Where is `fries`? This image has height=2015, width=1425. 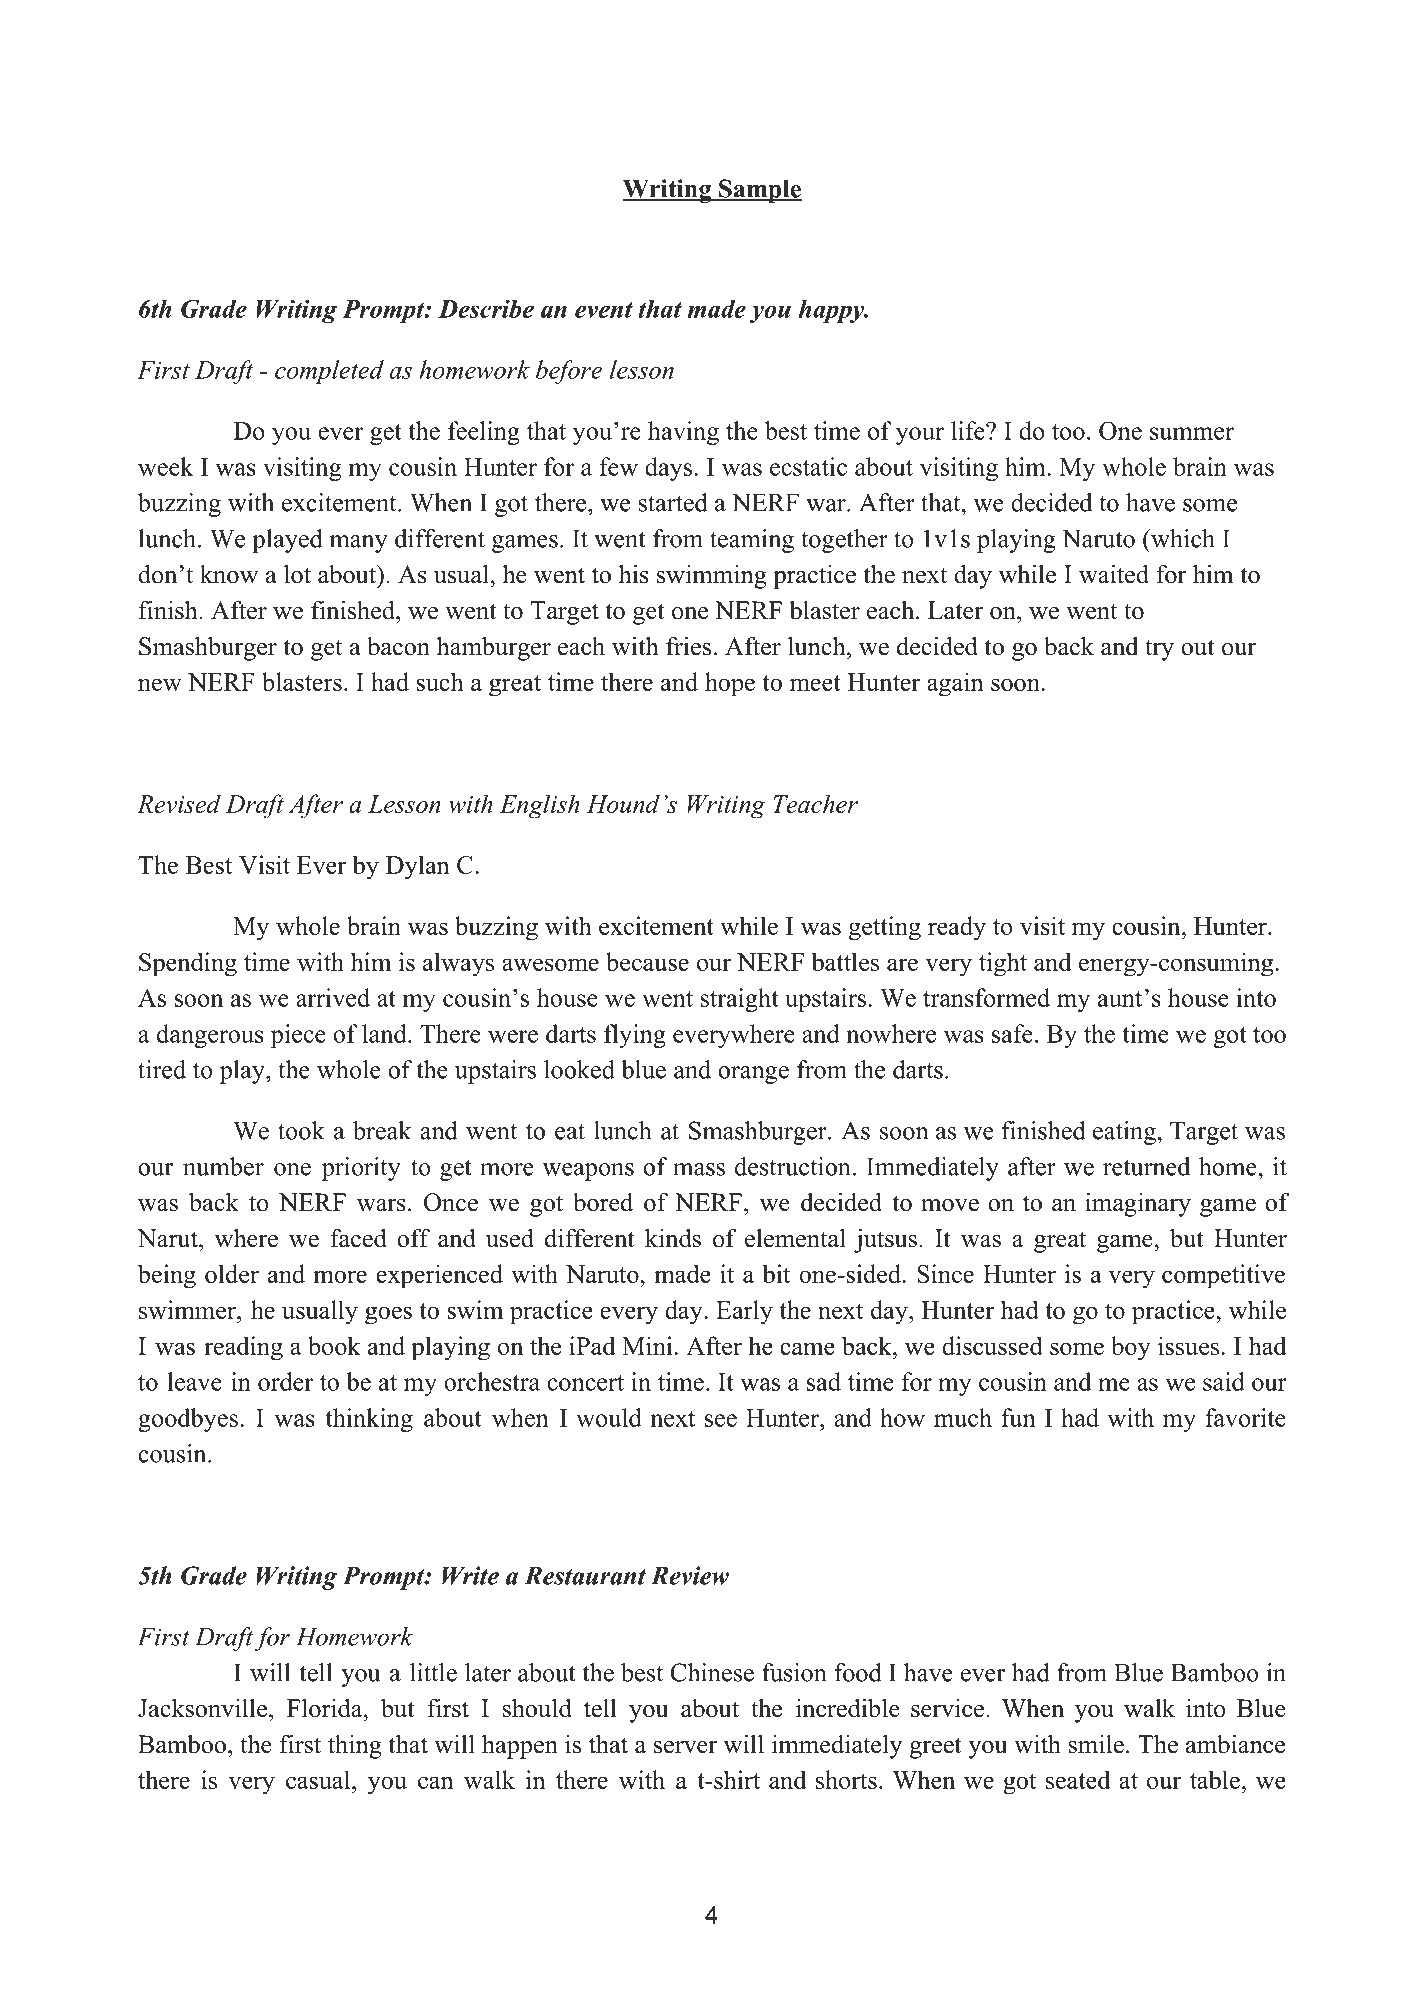
fries is located at coordinates (688, 646).
